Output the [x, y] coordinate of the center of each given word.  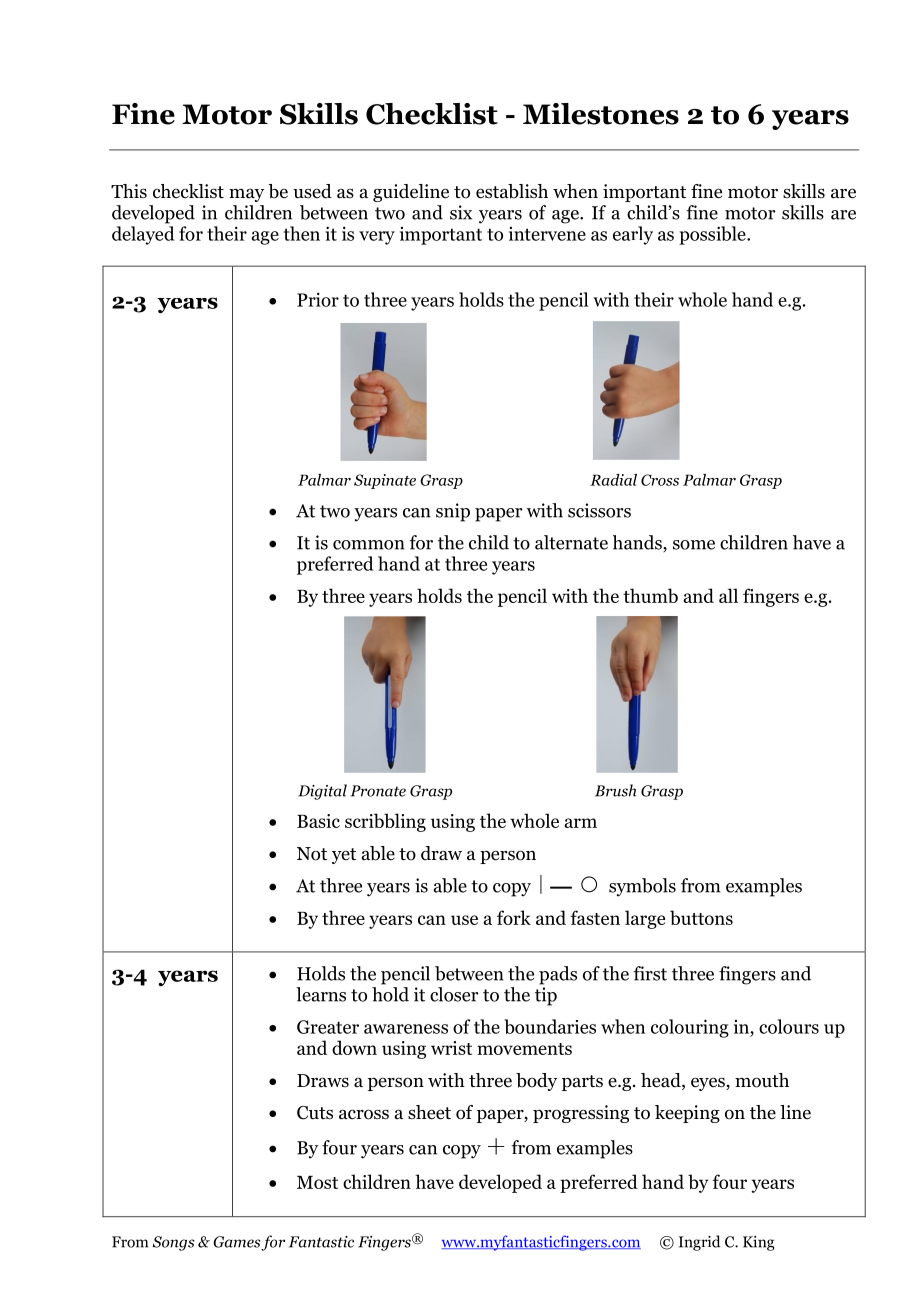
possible [713, 235]
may [246, 195]
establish [512, 191]
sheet [429, 1112]
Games [237, 1242]
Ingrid [699, 1243]
